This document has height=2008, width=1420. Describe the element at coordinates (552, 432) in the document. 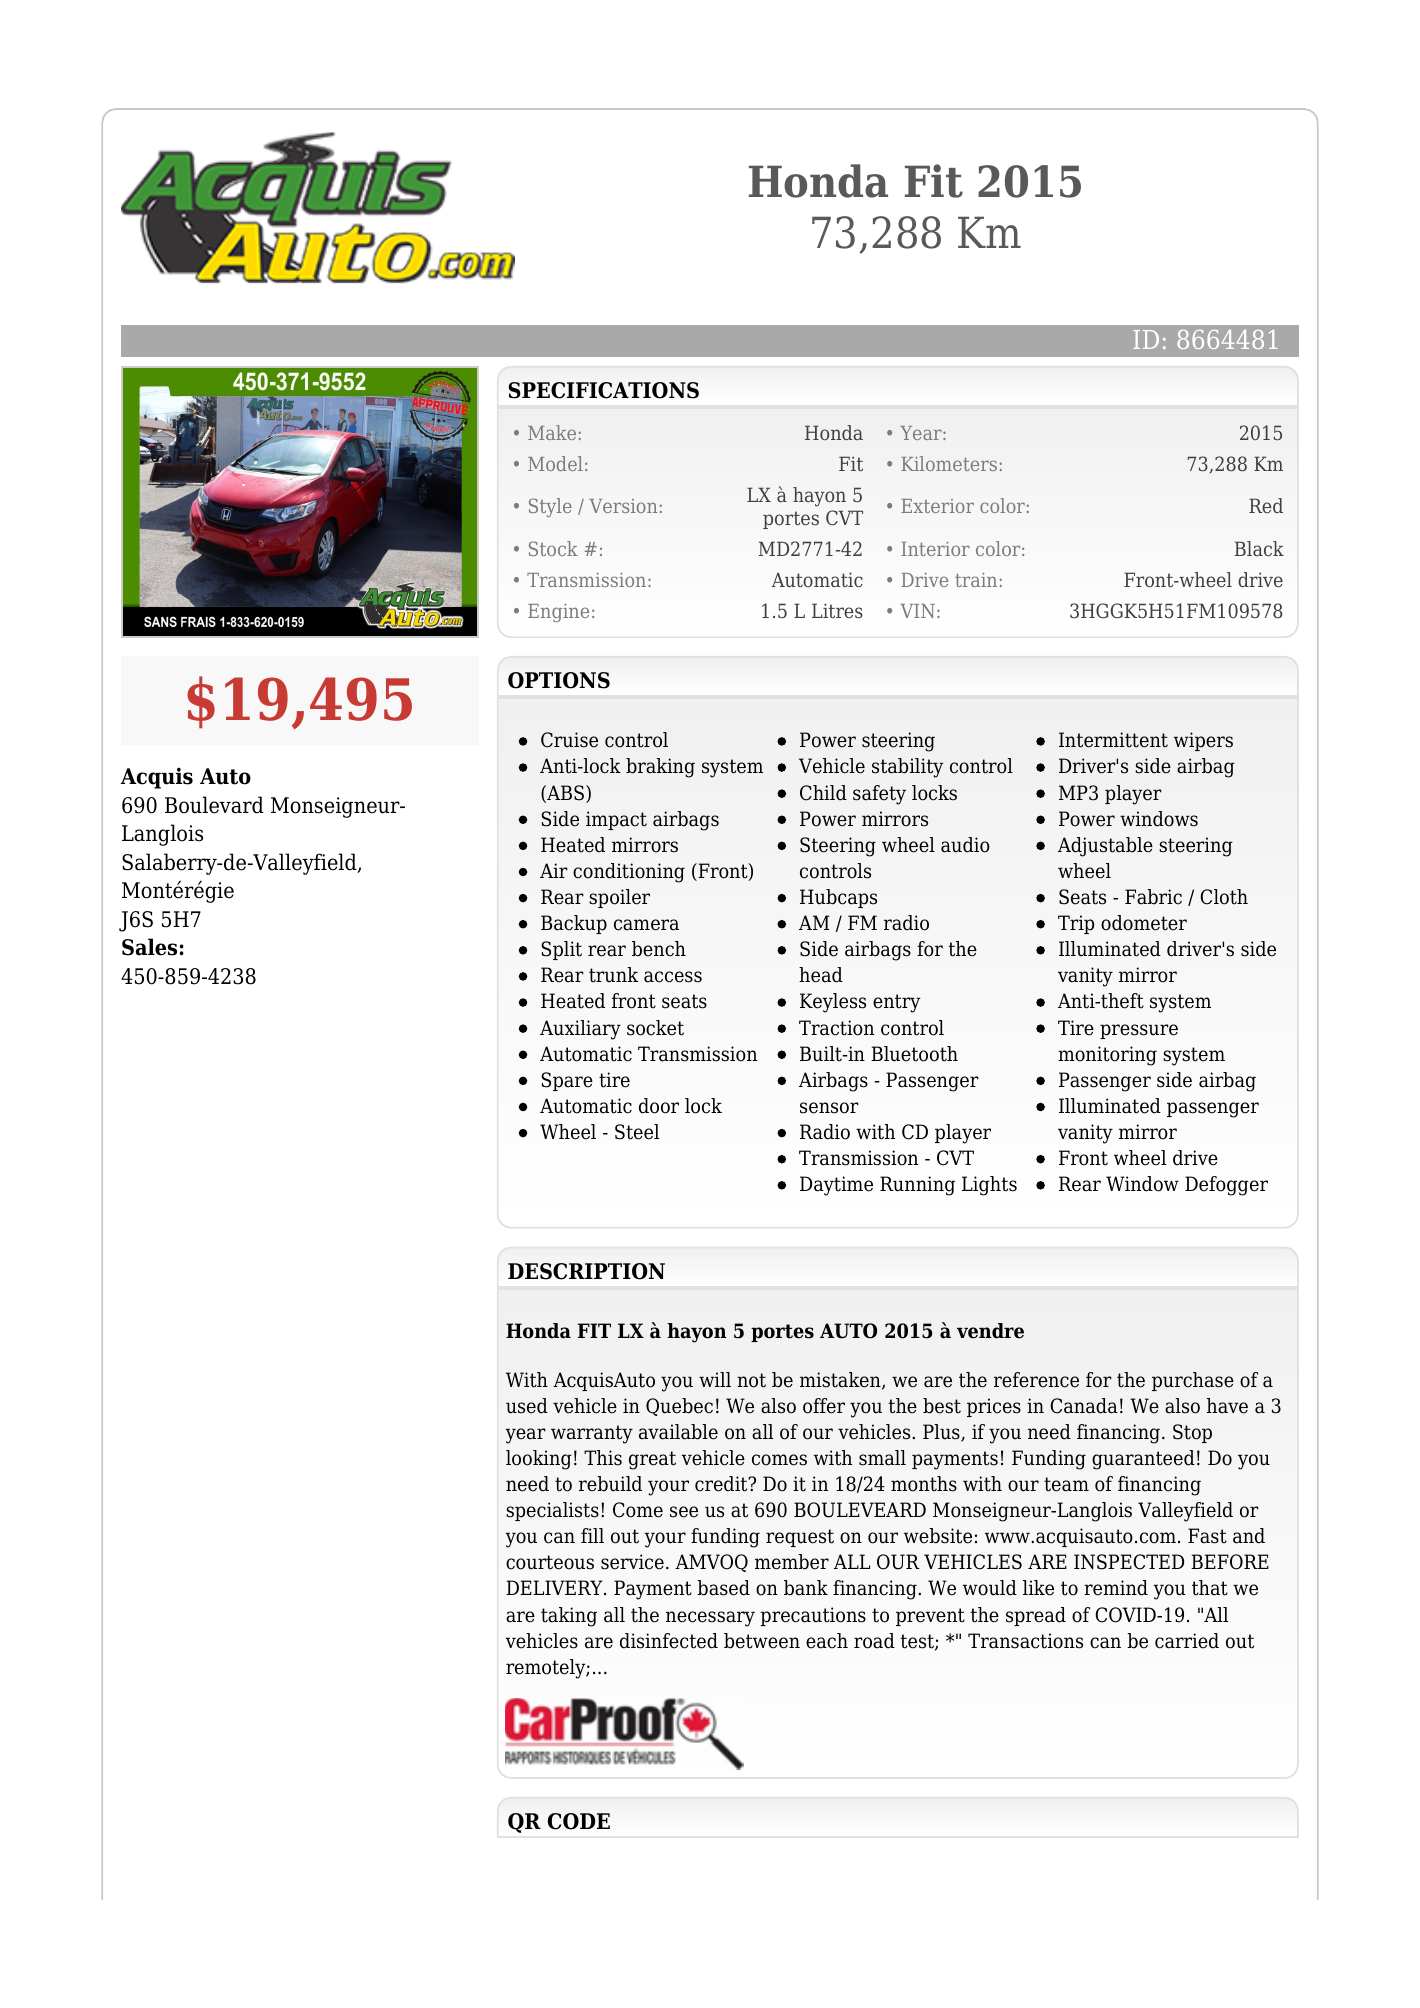

I see `Make` at that location.
